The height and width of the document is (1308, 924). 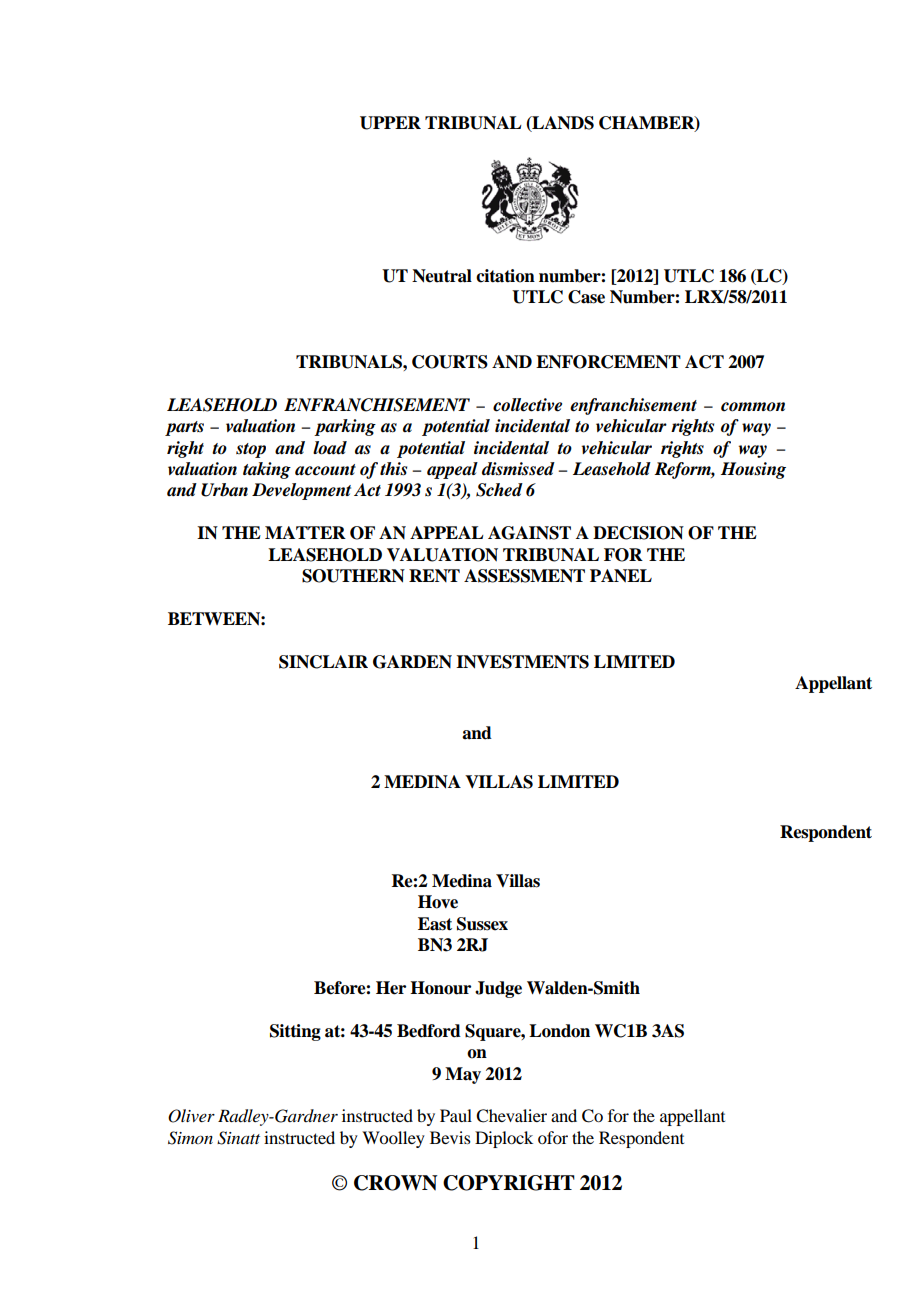 What do you see at coordinates (190, 1138) in the document?
I see `Simon` at bounding box center [190, 1138].
